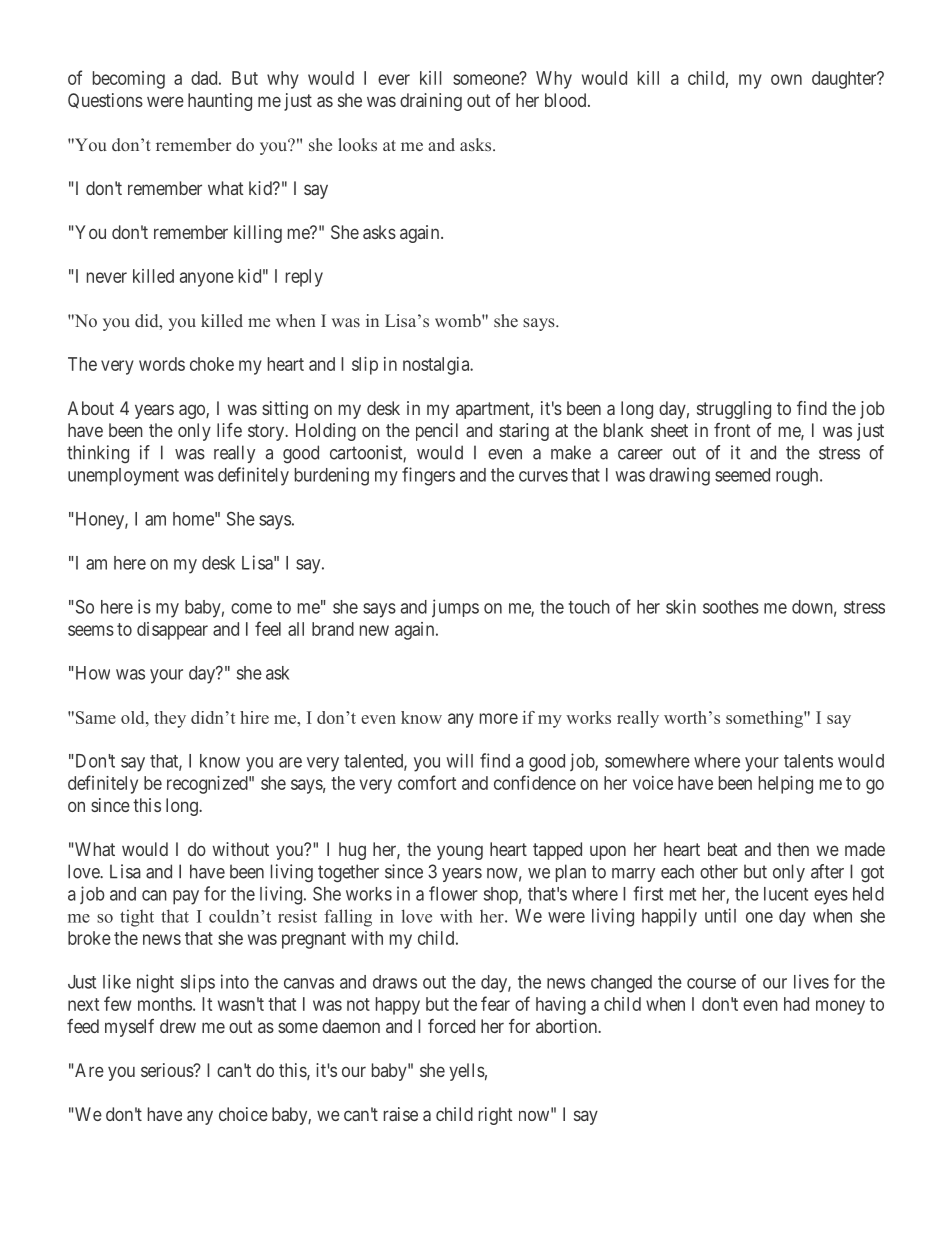  Describe the element at coordinates (567, 100) in the screenshot. I see `blood` at that location.
